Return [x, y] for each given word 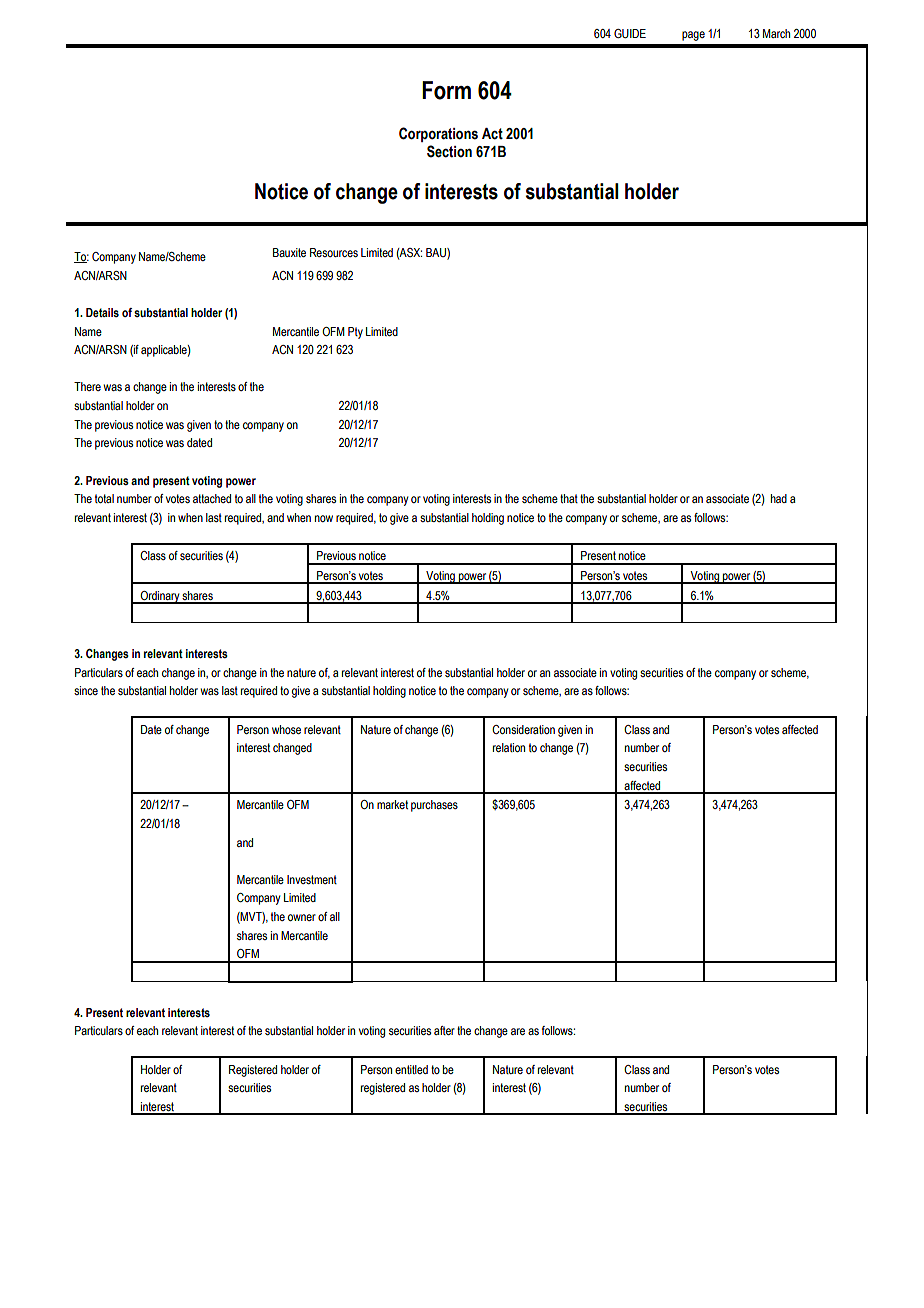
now [324, 518]
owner [302, 917]
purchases [434, 806]
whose [286, 729]
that [569, 498]
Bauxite [289, 252]
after [444, 1030]
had [779, 498]
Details [102, 312]
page [693, 36]
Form [446, 90]
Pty [355, 333]
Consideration [523, 729]
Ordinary [160, 597]
